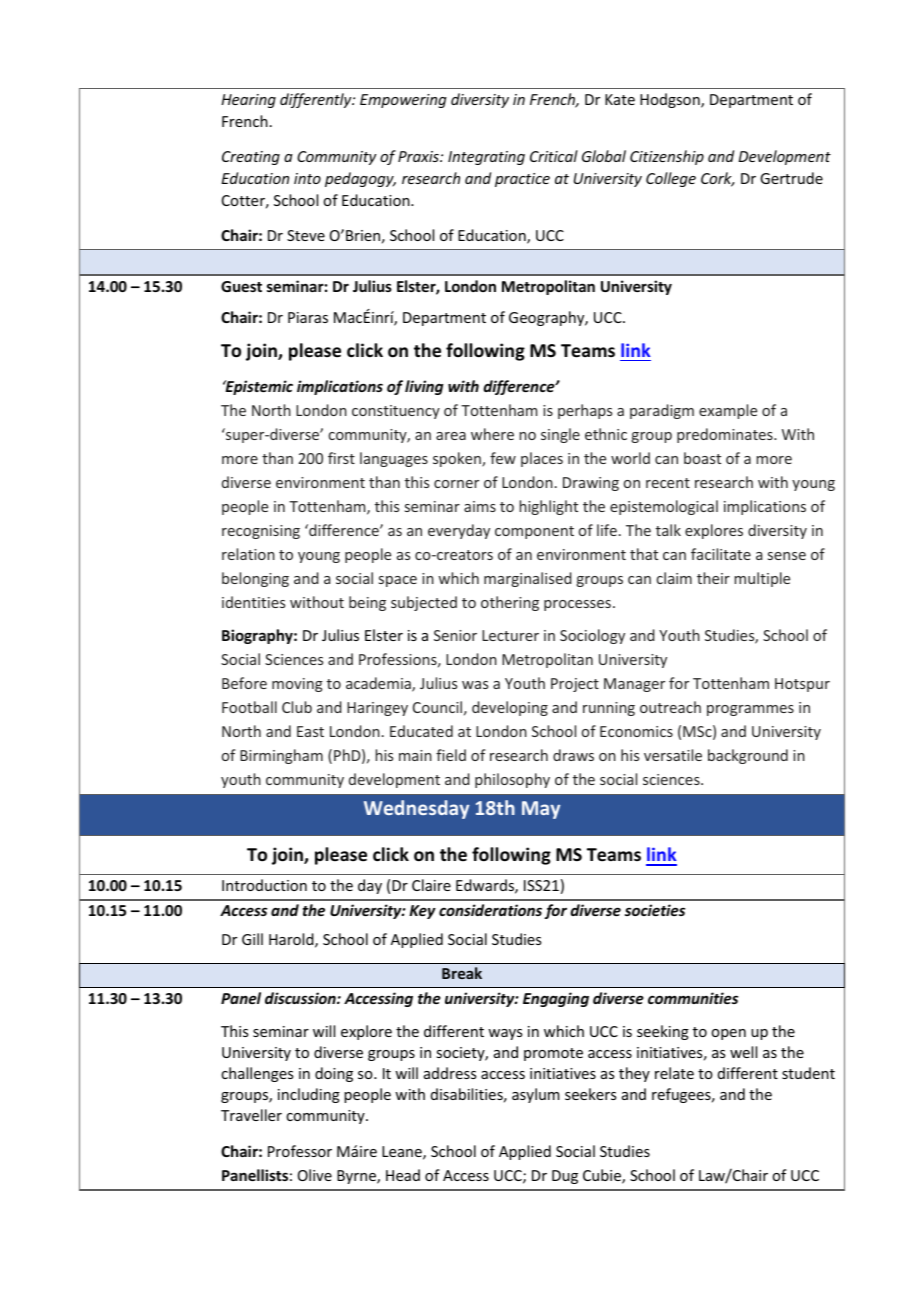  I want to click on into, so click(307, 178).
